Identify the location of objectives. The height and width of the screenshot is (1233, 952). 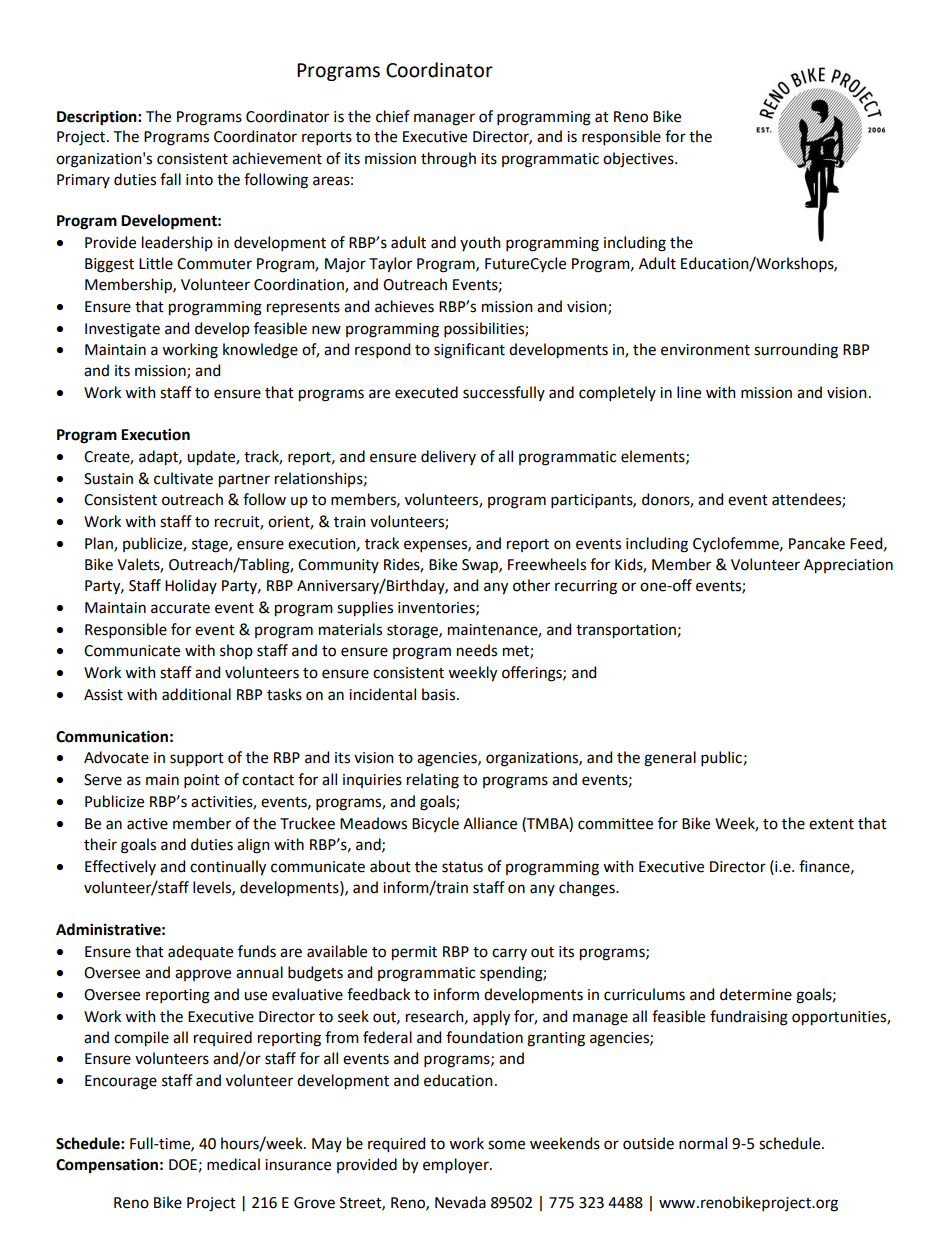
(639, 160).
